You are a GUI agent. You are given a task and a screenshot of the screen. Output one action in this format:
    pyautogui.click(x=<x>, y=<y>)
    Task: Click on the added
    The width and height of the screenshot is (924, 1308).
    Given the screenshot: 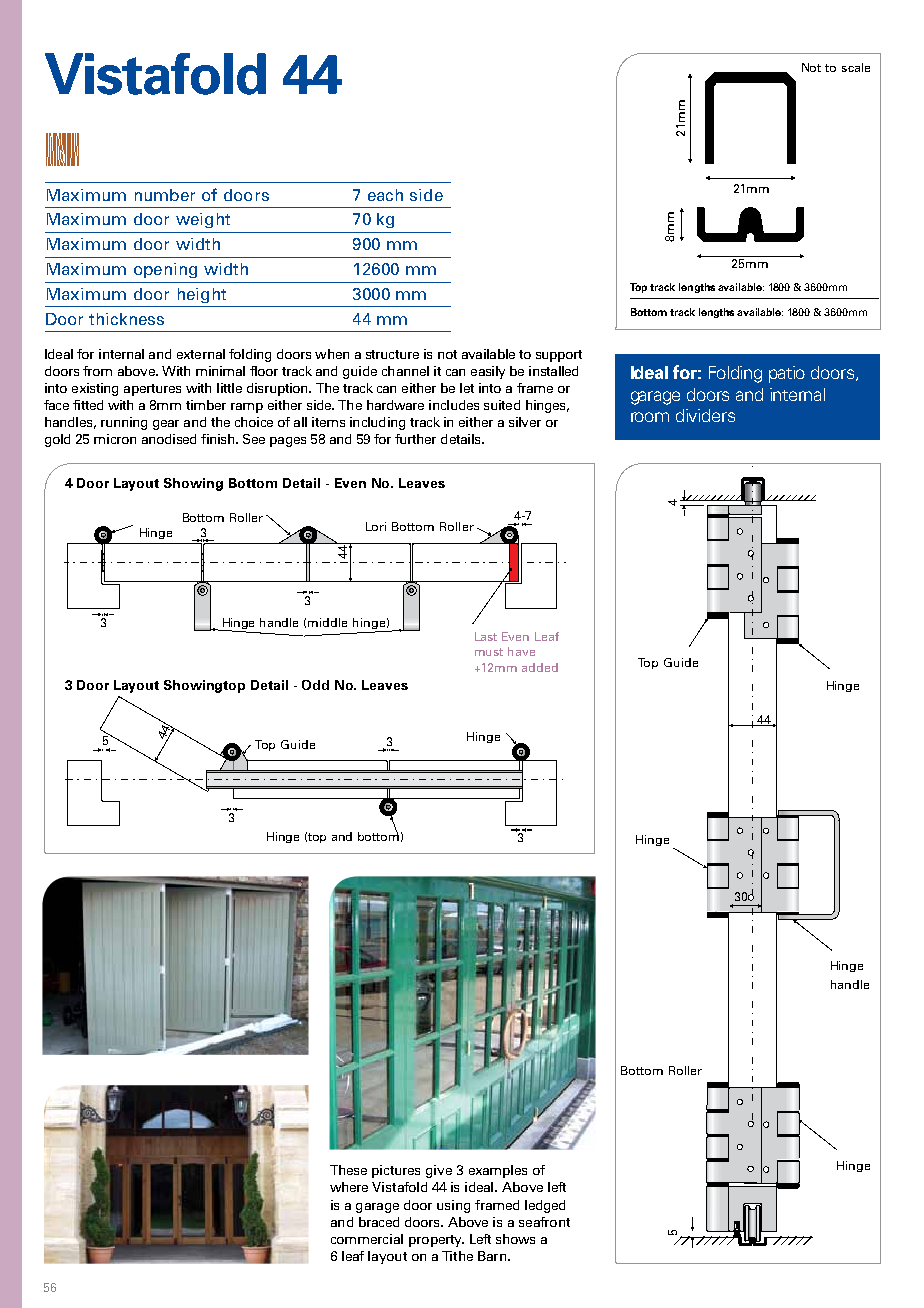 What is the action you would take?
    pyautogui.click(x=540, y=667)
